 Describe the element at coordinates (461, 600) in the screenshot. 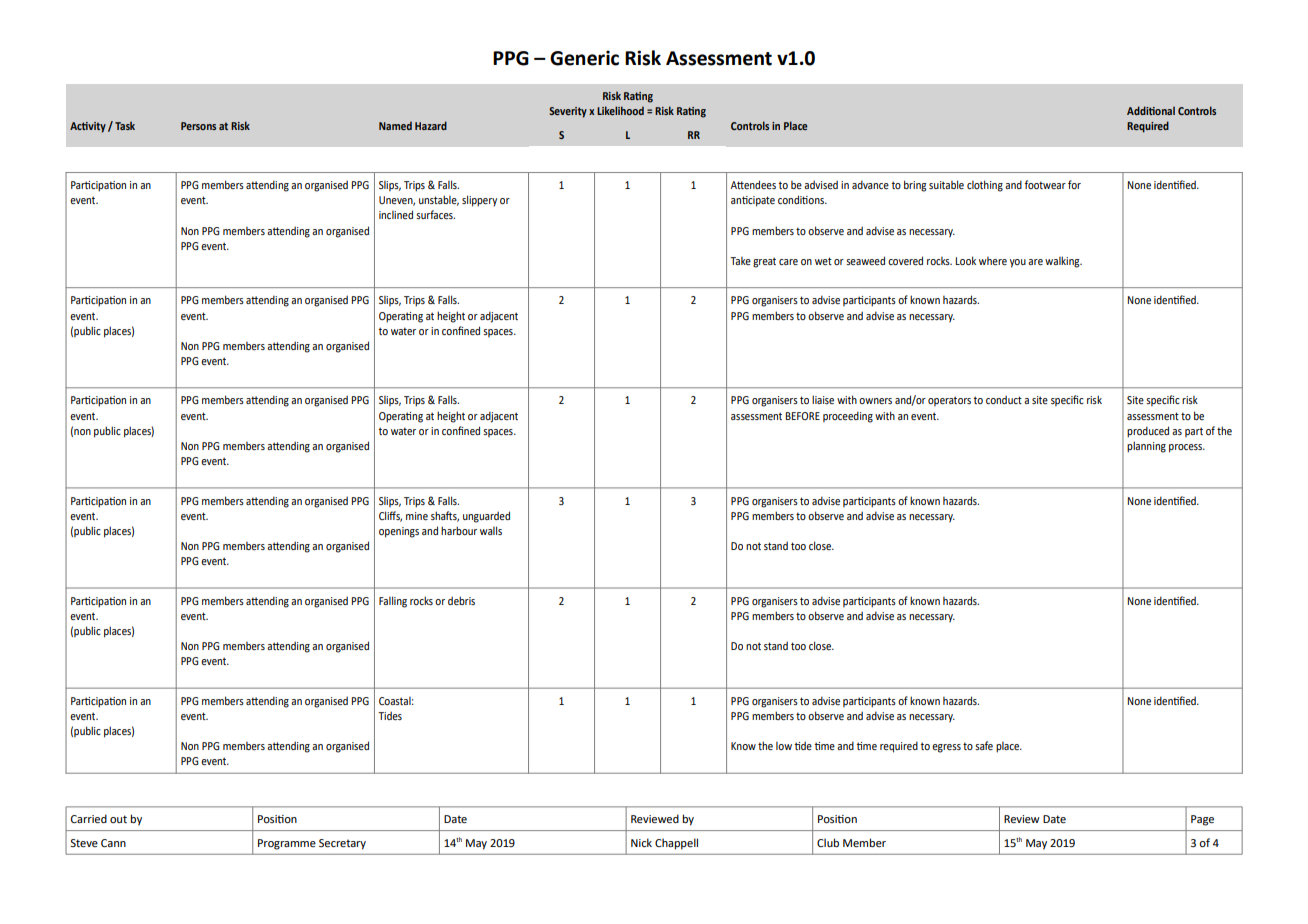

I see `debris` at that location.
